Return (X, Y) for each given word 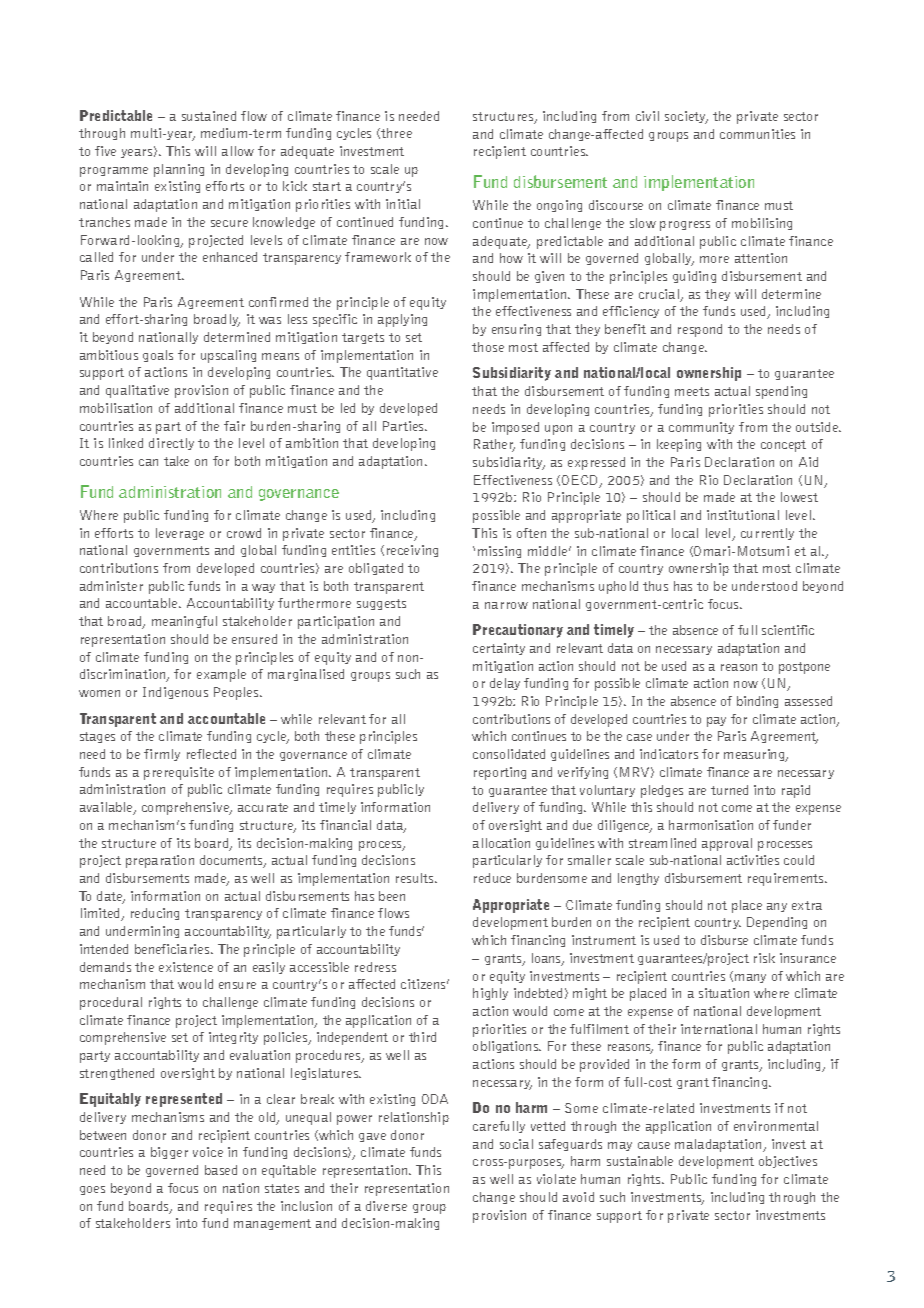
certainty (499, 649)
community (701, 428)
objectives (788, 1162)
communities (757, 134)
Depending (777, 923)
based (221, 1170)
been (392, 896)
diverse (386, 1206)
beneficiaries (173, 949)
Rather (494, 445)
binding (757, 702)
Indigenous (175, 693)
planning (179, 170)
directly (171, 444)
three (396, 133)
